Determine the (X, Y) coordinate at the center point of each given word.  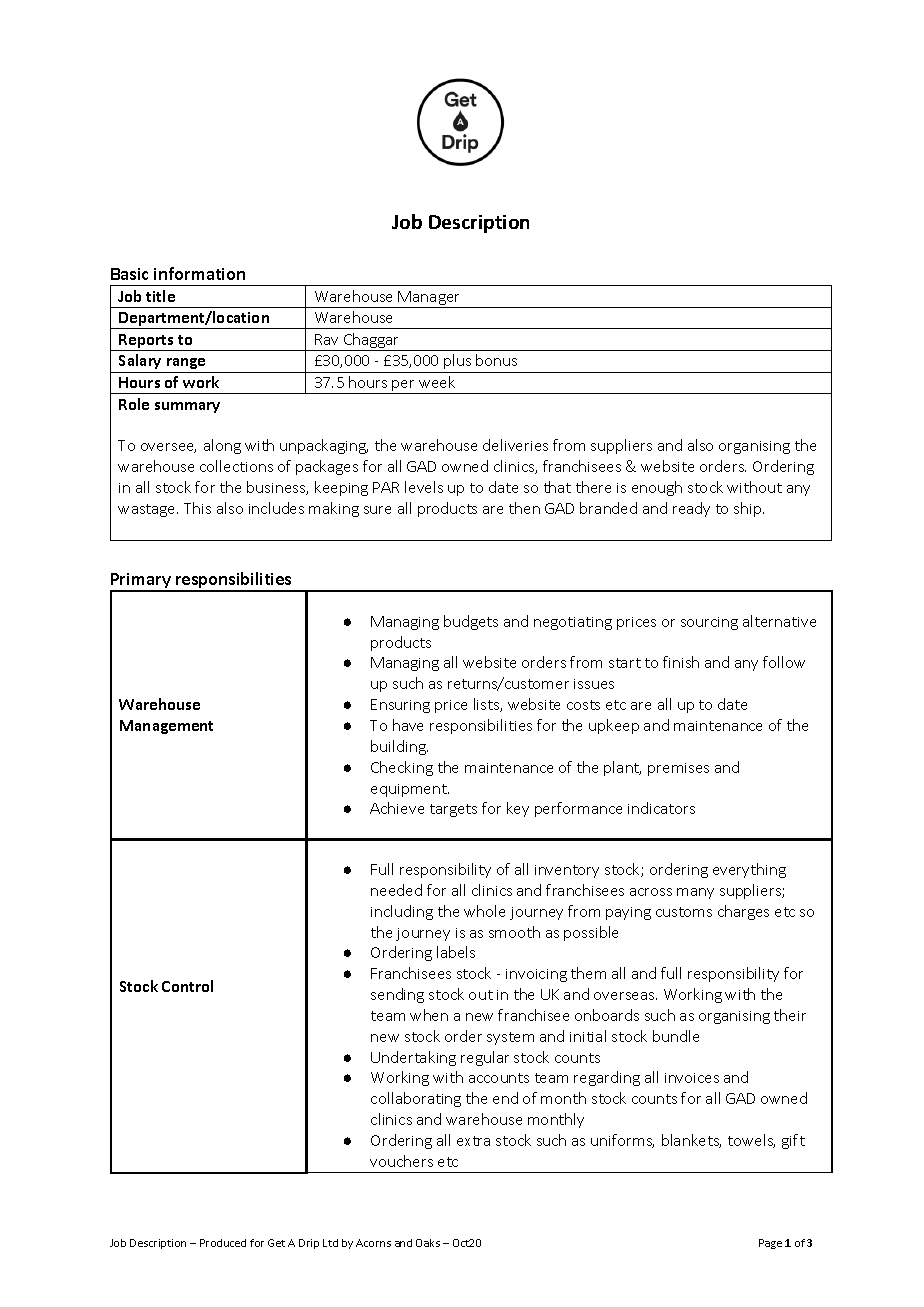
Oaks (428, 1243)
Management (166, 727)
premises (678, 769)
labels (456, 952)
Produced (223, 1243)
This (197, 508)
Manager (430, 299)
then (524, 508)
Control (187, 986)
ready (691, 509)
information (199, 273)
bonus (496, 360)
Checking (402, 768)
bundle (676, 1036)
